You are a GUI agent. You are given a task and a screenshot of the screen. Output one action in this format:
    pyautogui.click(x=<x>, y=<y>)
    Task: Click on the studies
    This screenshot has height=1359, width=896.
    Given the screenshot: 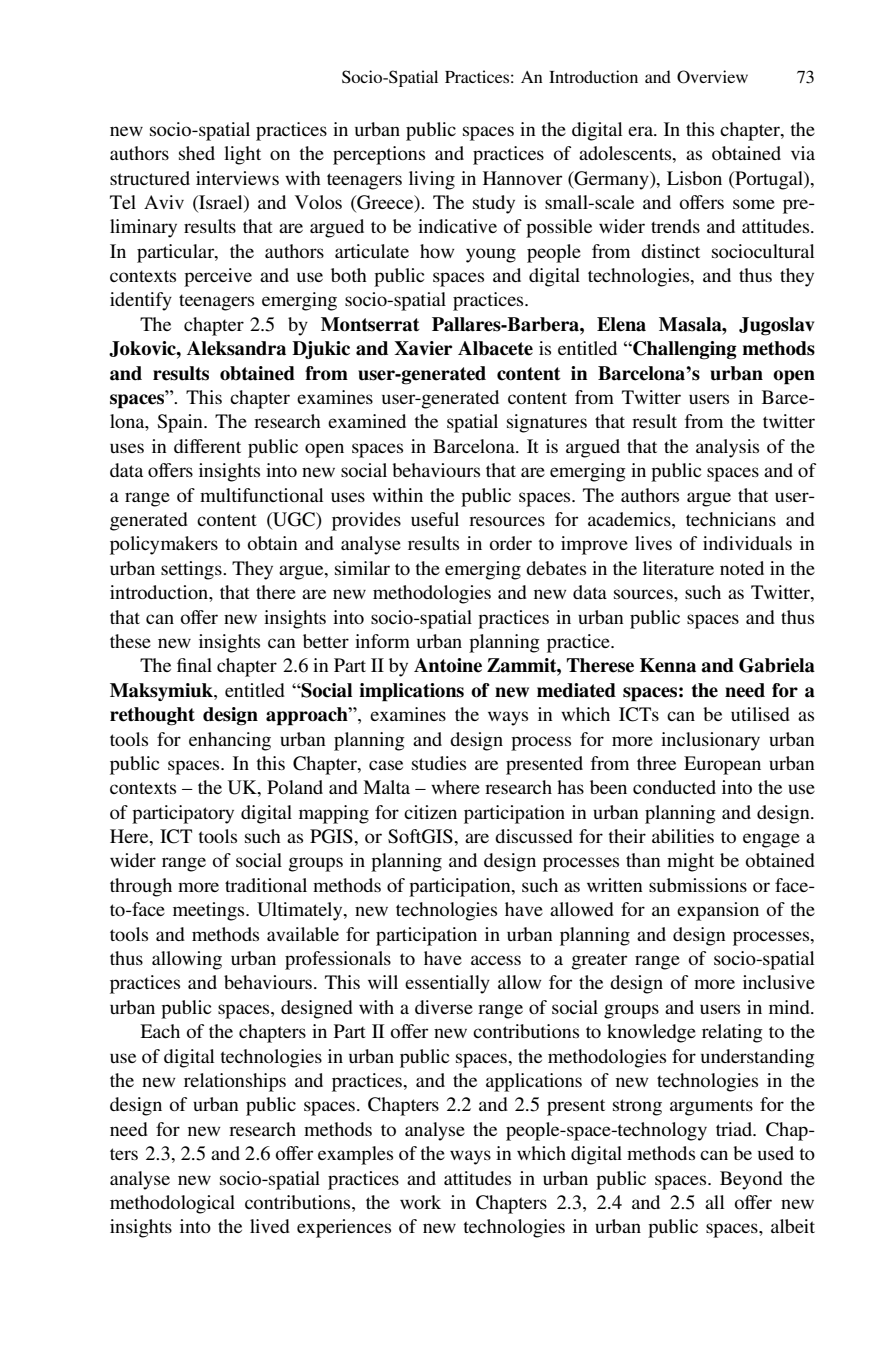 What is the action you would take?
    pyautogui.click(x=439, y=763)
